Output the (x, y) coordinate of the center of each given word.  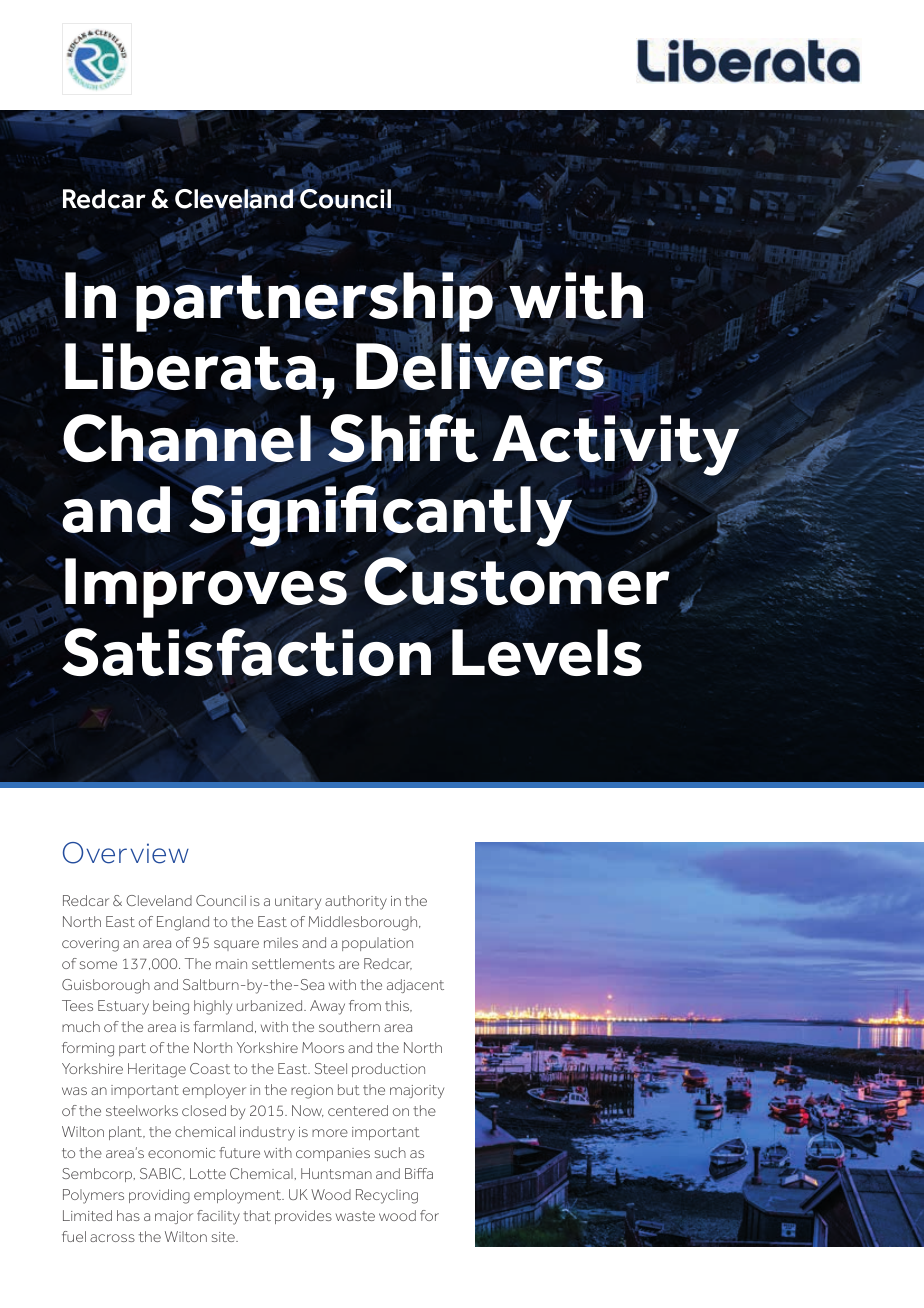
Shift (402, 439)
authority (356, 902)
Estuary (123, 1007)
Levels (547, 652)
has (128, 1215)
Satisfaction (246, 652)
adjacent (415, 986)
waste (355, 1216)
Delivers (481, 367)
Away (327, 1007)
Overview (126, 853)
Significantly (380, 517)
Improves (206, 588)
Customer (517, 580)
